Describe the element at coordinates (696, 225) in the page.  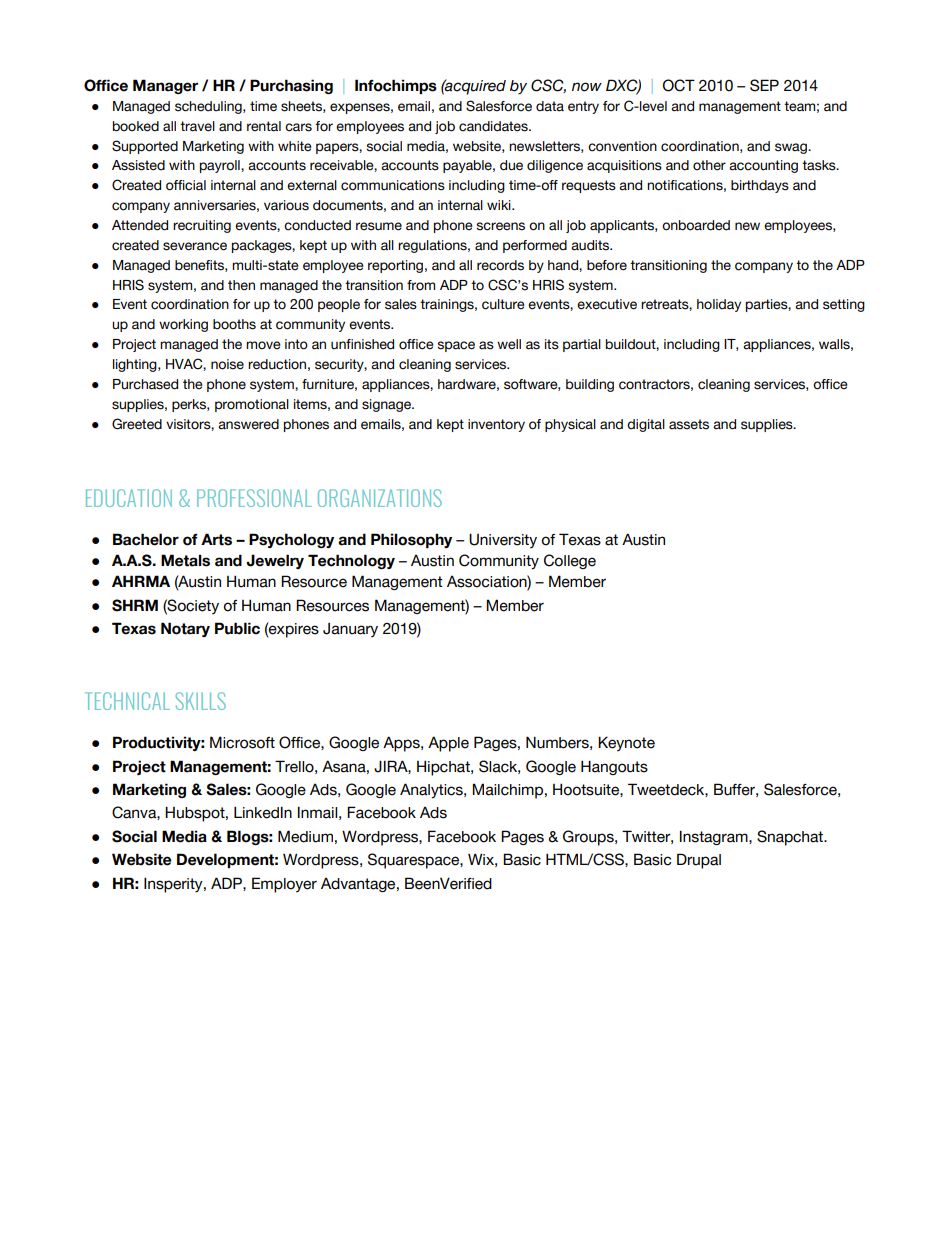
I see `onboarded` at that location.
